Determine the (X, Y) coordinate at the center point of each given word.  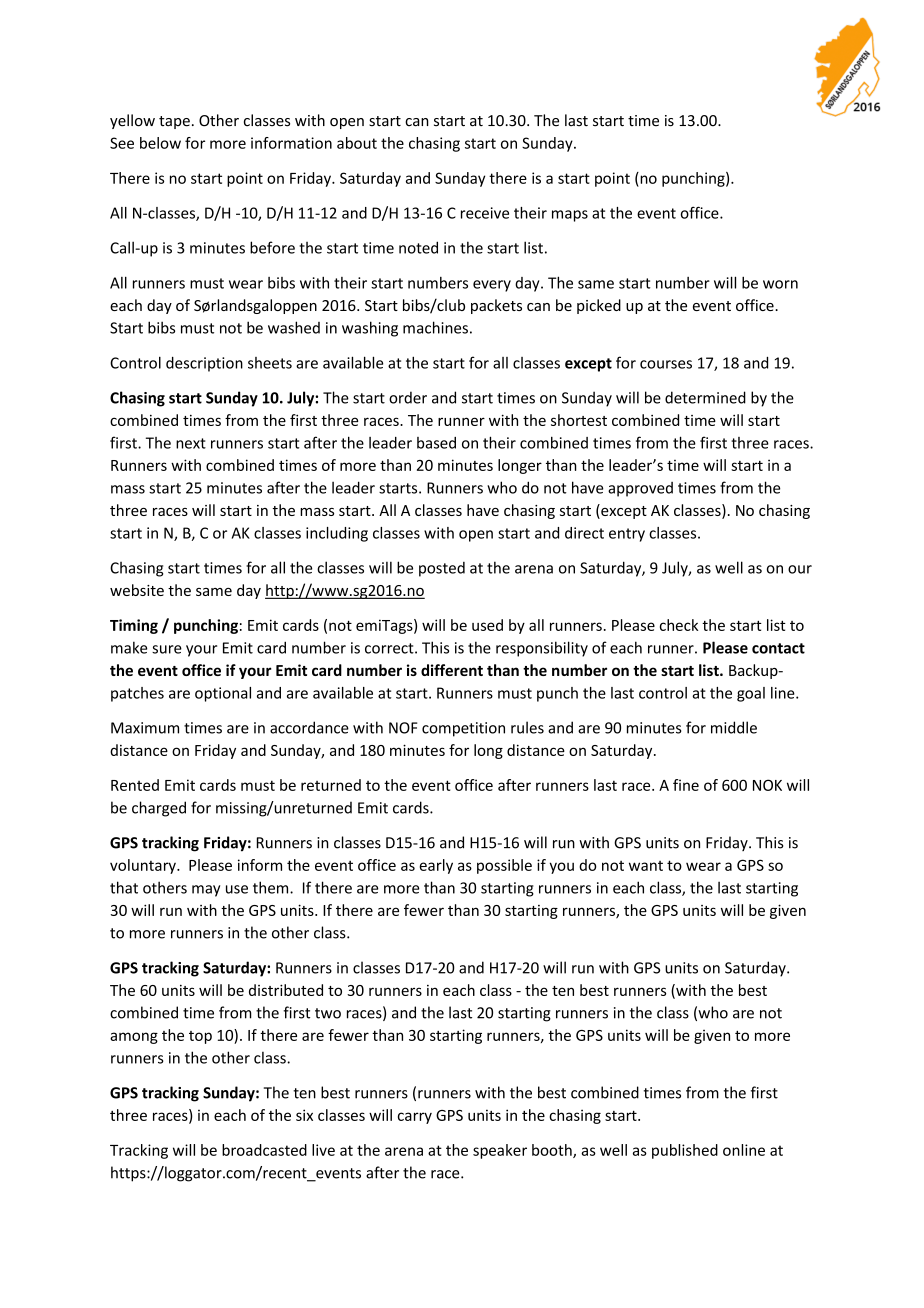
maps (570, 216)
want (646, 866)
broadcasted (264, 1150)
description (204, 364)
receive (485, 213)
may (206, 891)
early (436, 866)
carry (415, 1118)
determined (705, 397)
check (679, 625)
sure (167, 649)
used (487, 625)
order (408, 397)
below (160, 143)
